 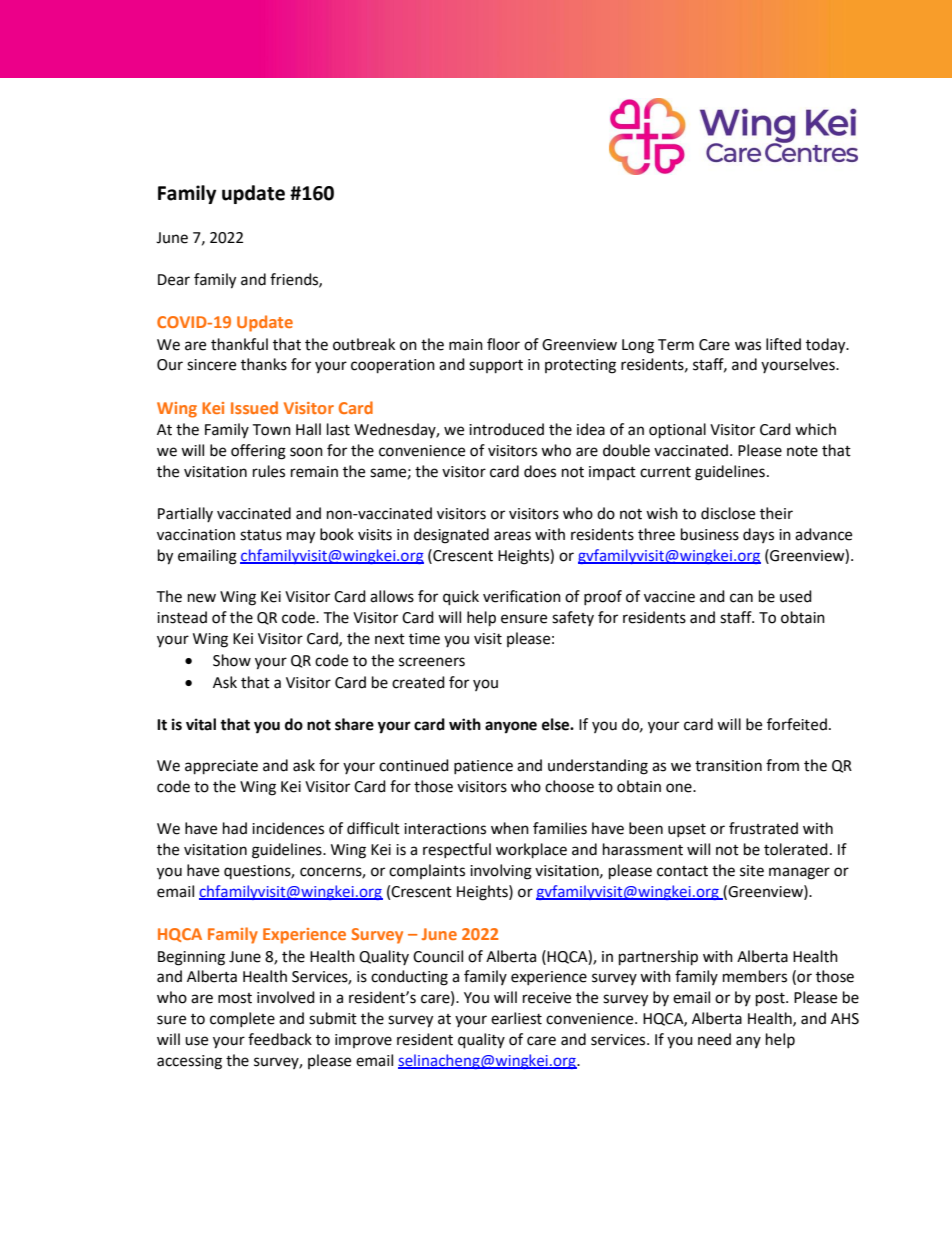 What do you see at coordinates (503, 344) in the image?
I see `floor` at bounding box center [503, 344].
